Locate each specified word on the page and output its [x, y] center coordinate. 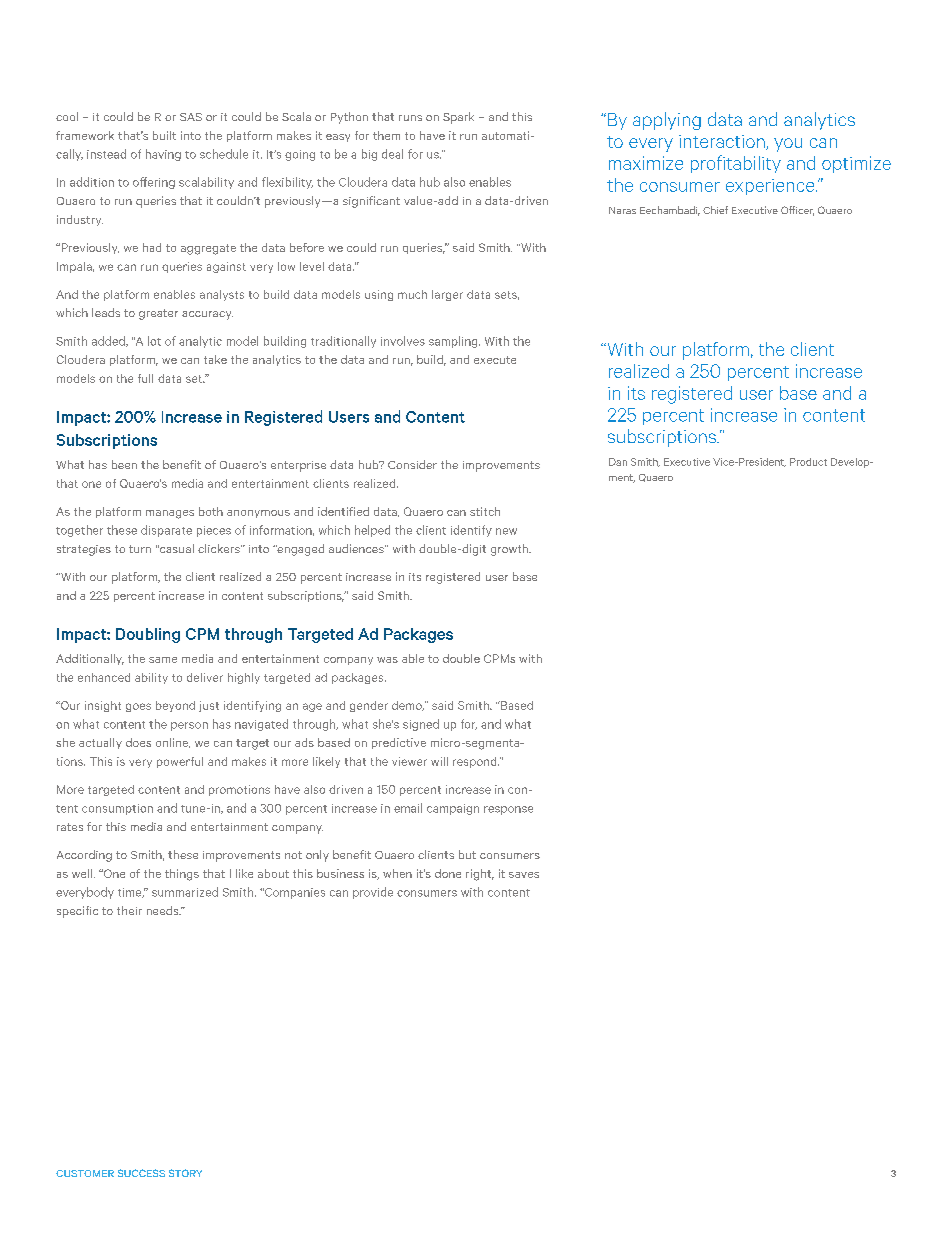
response [508, 810]
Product [808, 462]
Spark [458, 118]
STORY [185, 1173]
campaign [453, 809]
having [163, 155]
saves [524, 875]
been [124, 464]
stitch [485, 511]
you [788, 145]
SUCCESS [141, 1173]
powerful [180, 762]
